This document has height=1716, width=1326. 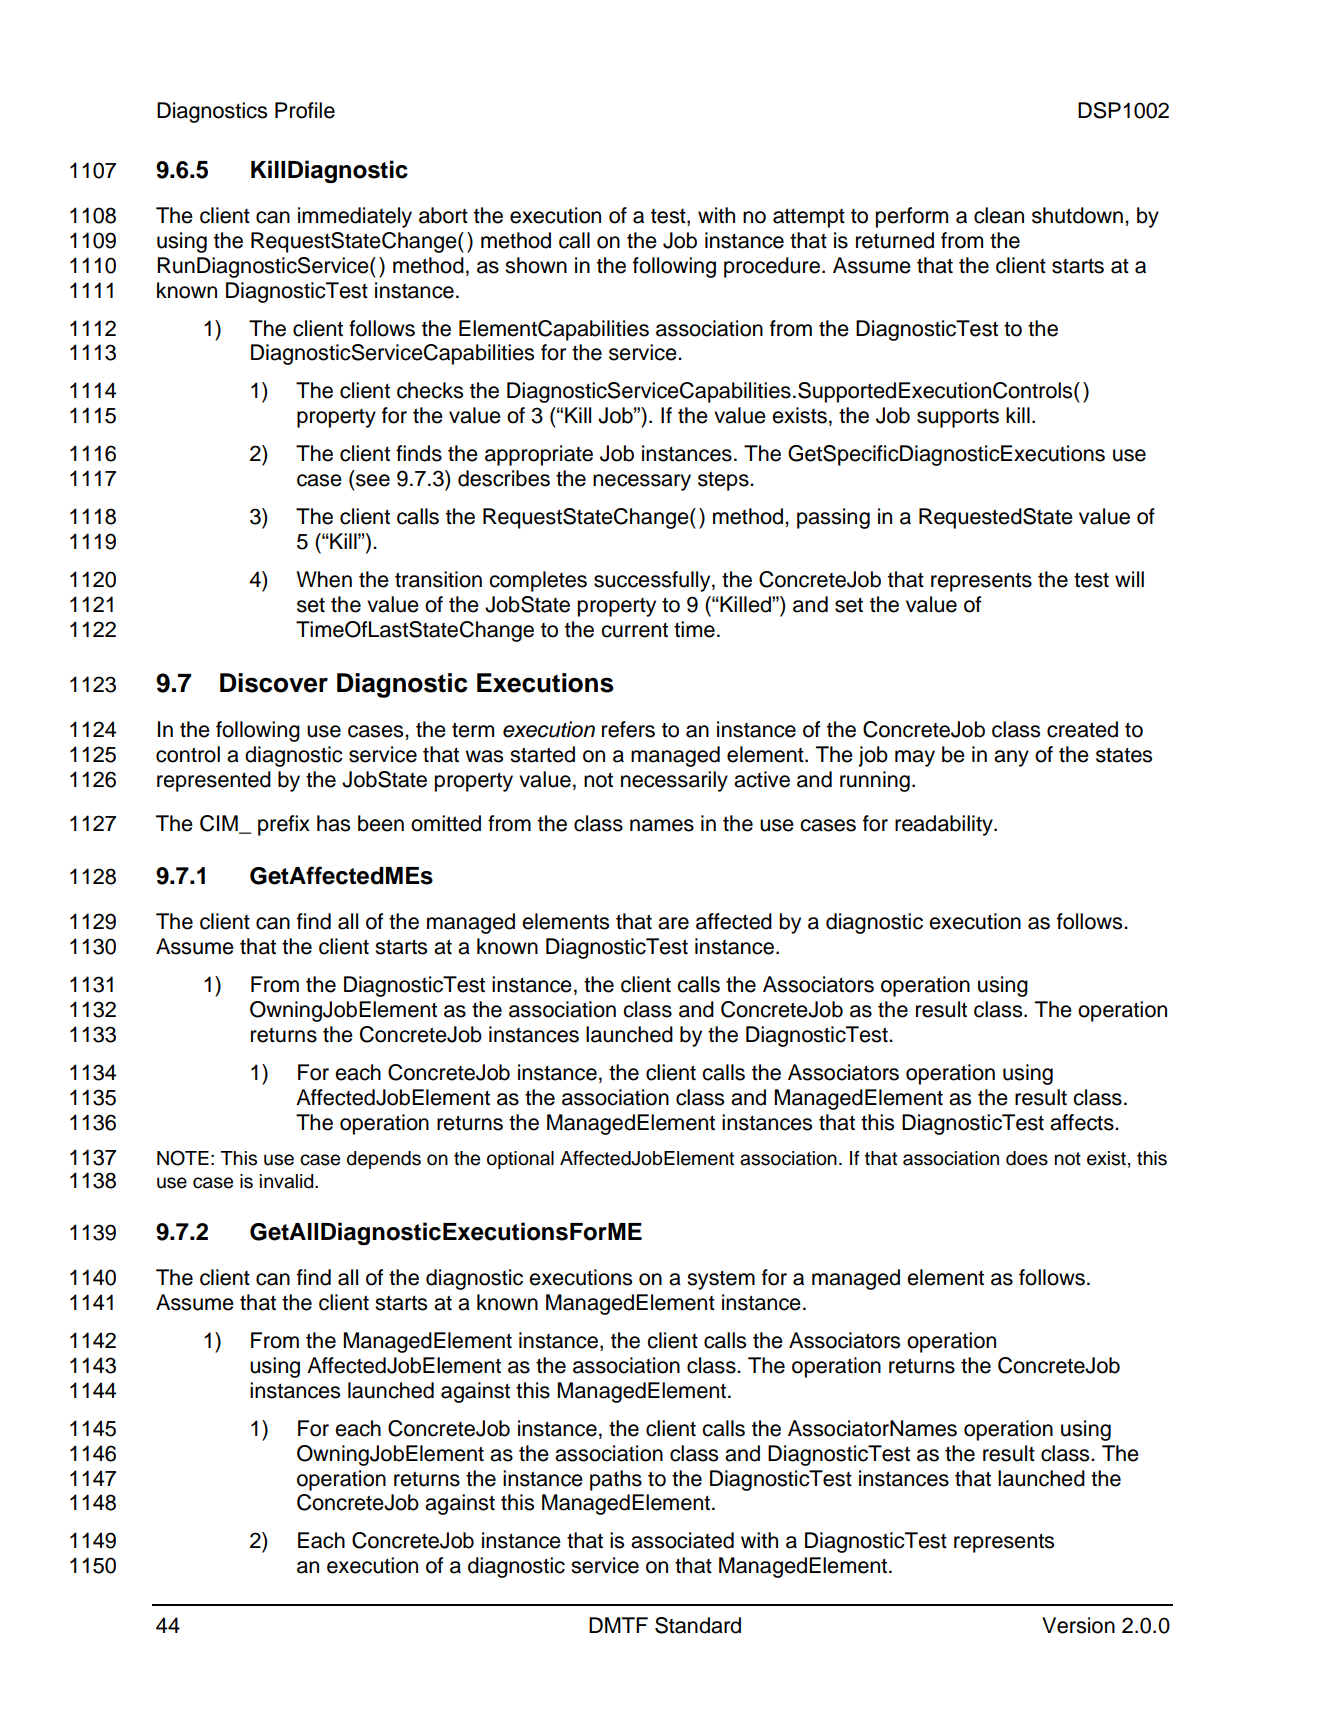 What do you see at coordinates (616, 1480) in the document?
I see `paths` at bounding box center [616, 1480].
